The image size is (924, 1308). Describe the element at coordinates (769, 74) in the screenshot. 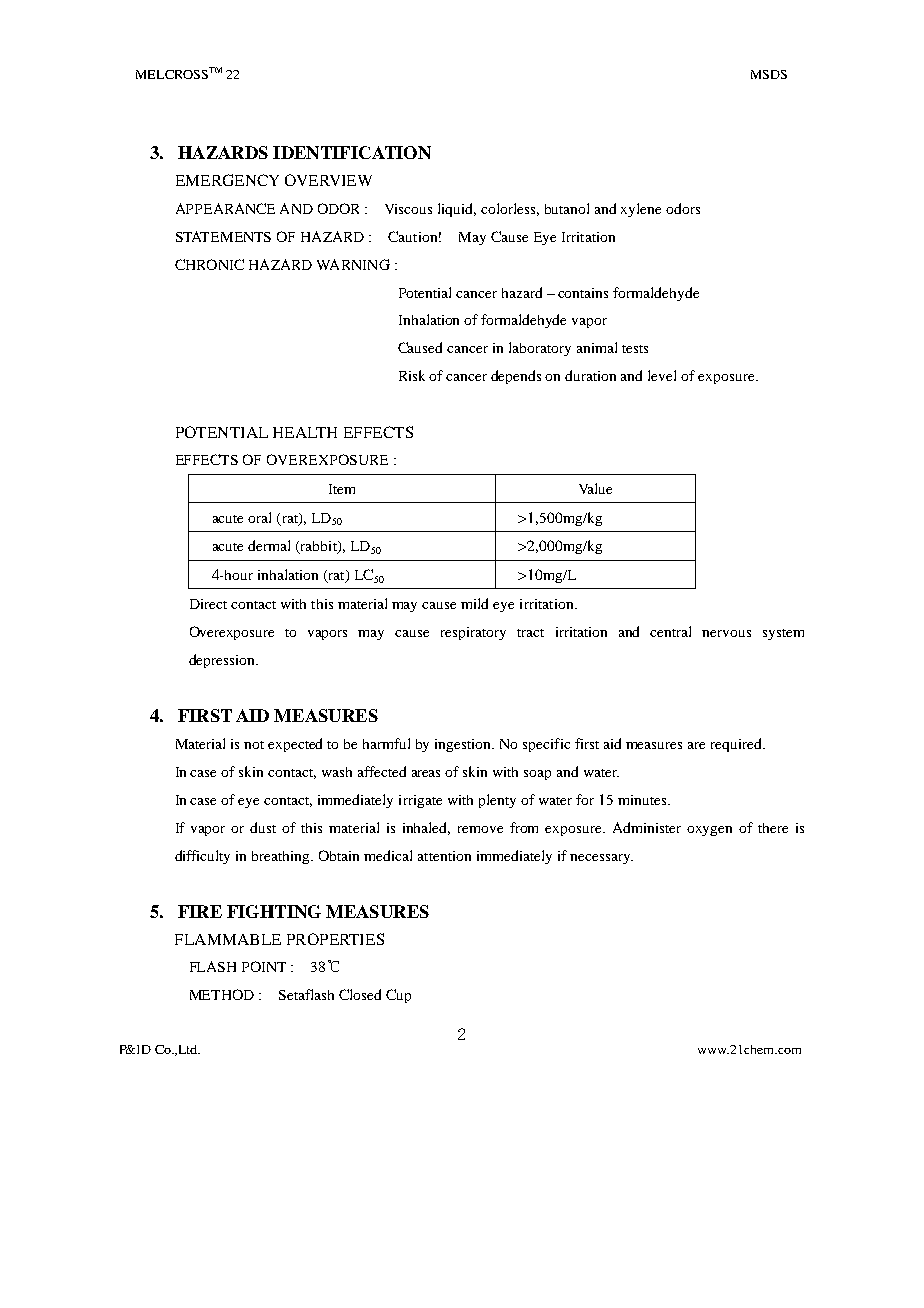

I see `MSDS` at that location.
